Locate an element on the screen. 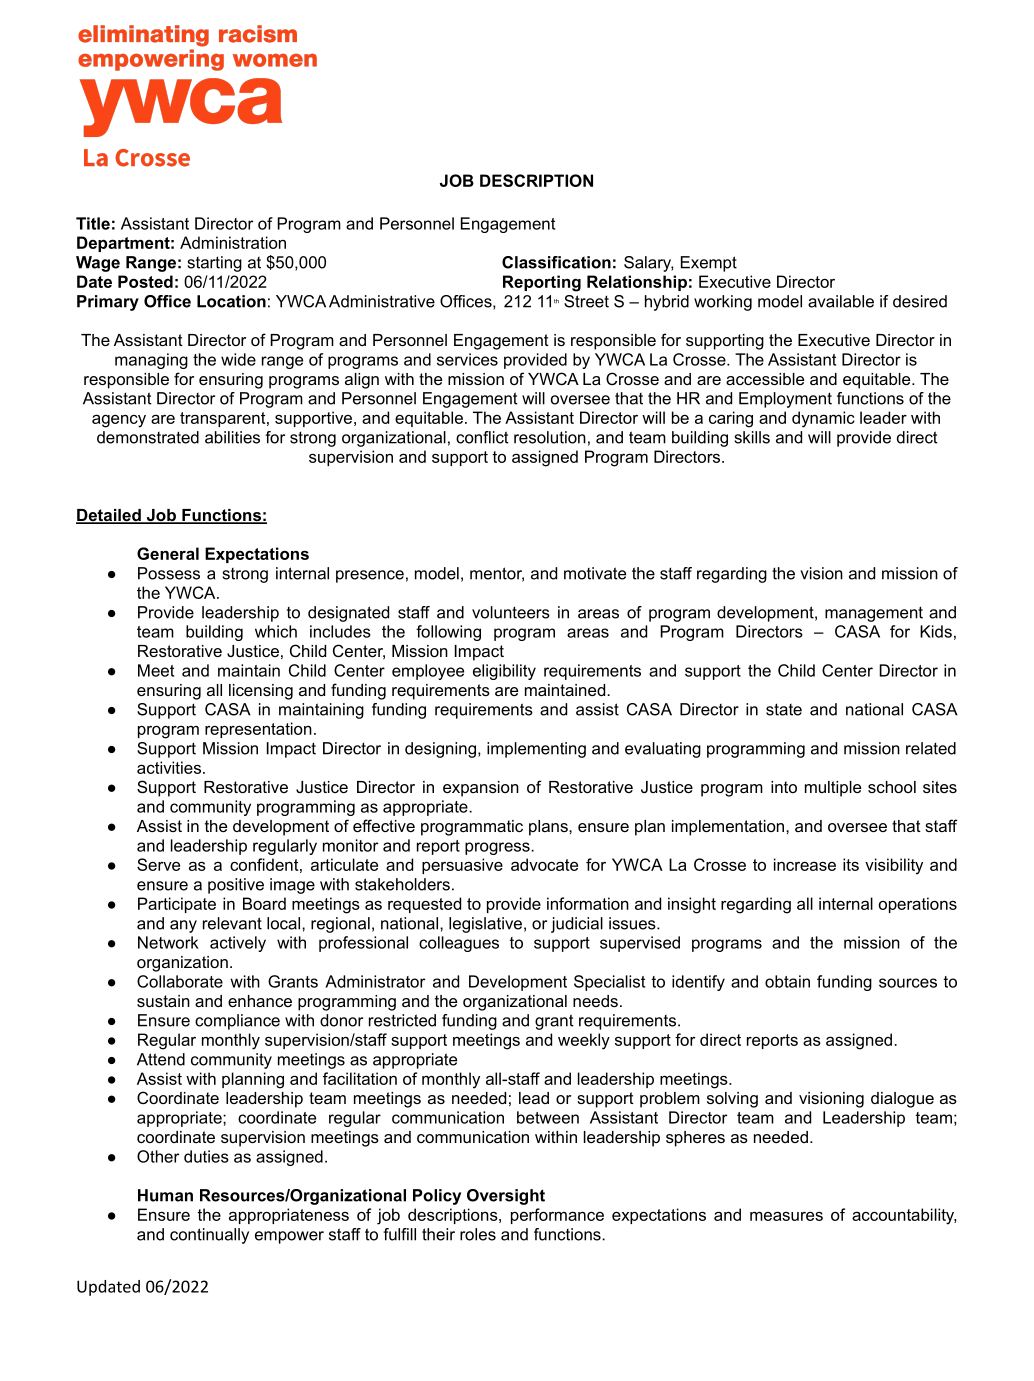 Image resolution: width=1034 pixels, height=1381 pixels. Detailed is located at coordinates (109, 516).
